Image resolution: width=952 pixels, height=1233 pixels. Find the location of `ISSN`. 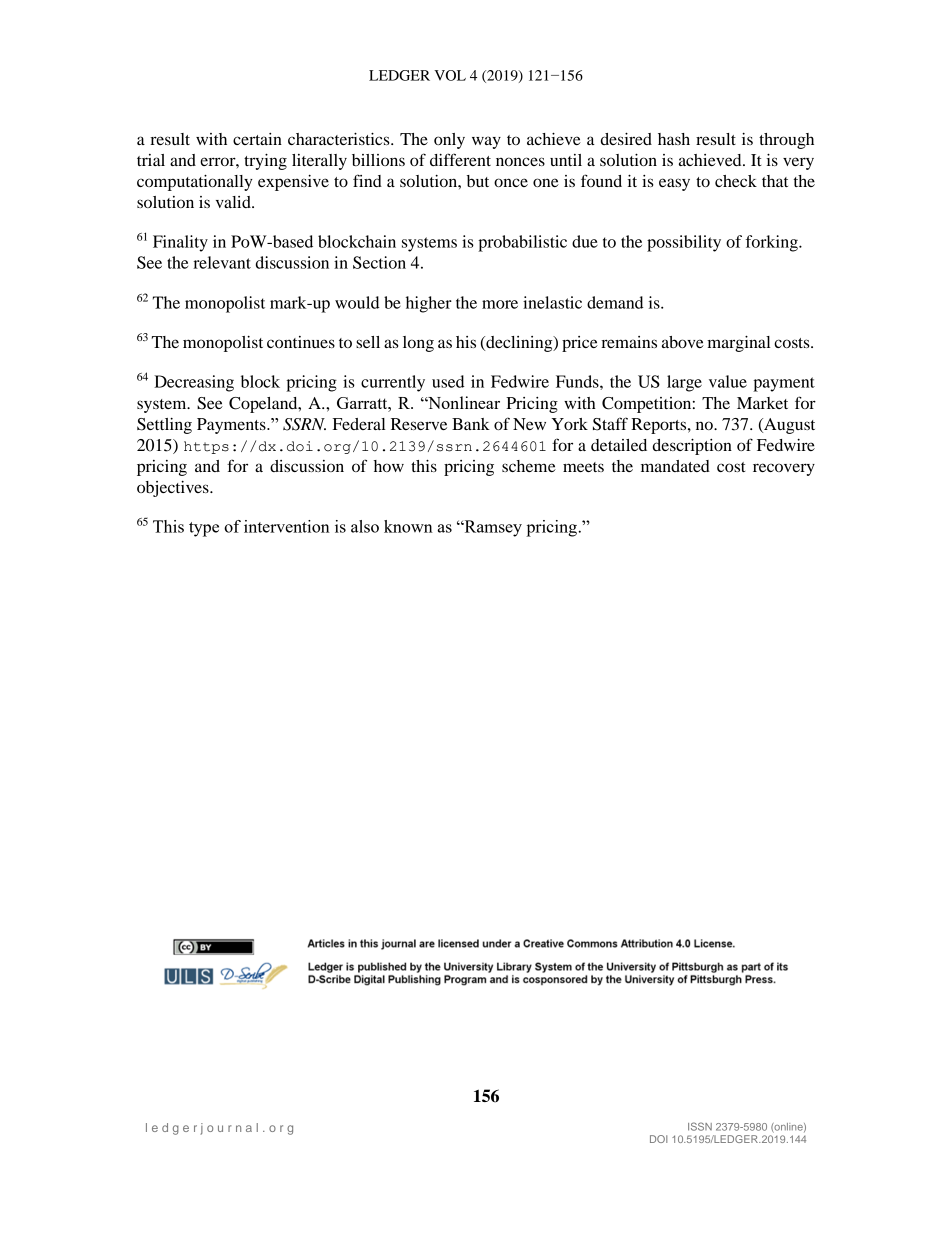

ISSN is located at coordinates (700, 1126).
